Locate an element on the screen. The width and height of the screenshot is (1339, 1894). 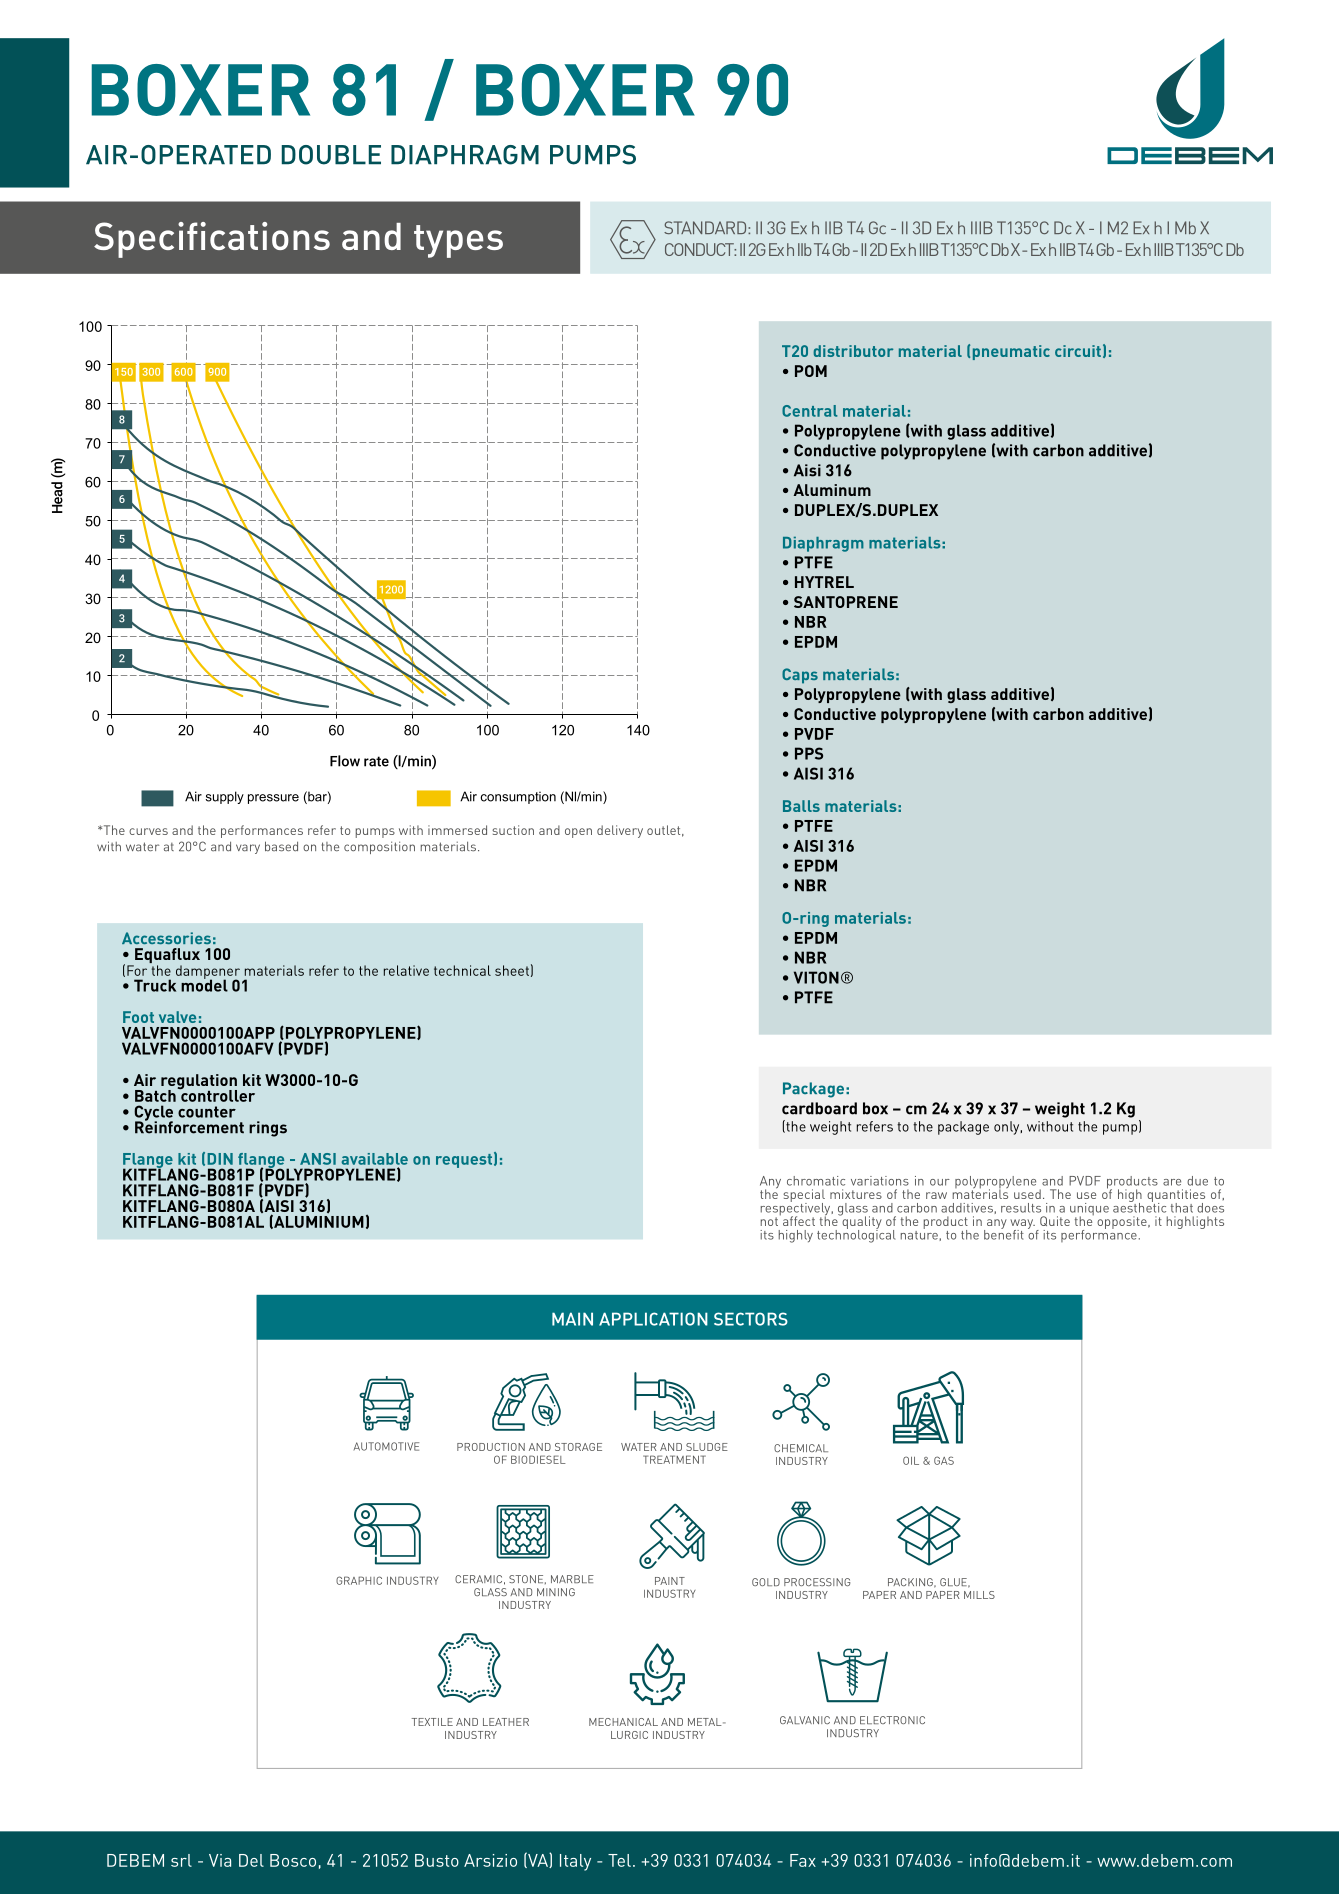
types is located at coordinates (458, 241).
